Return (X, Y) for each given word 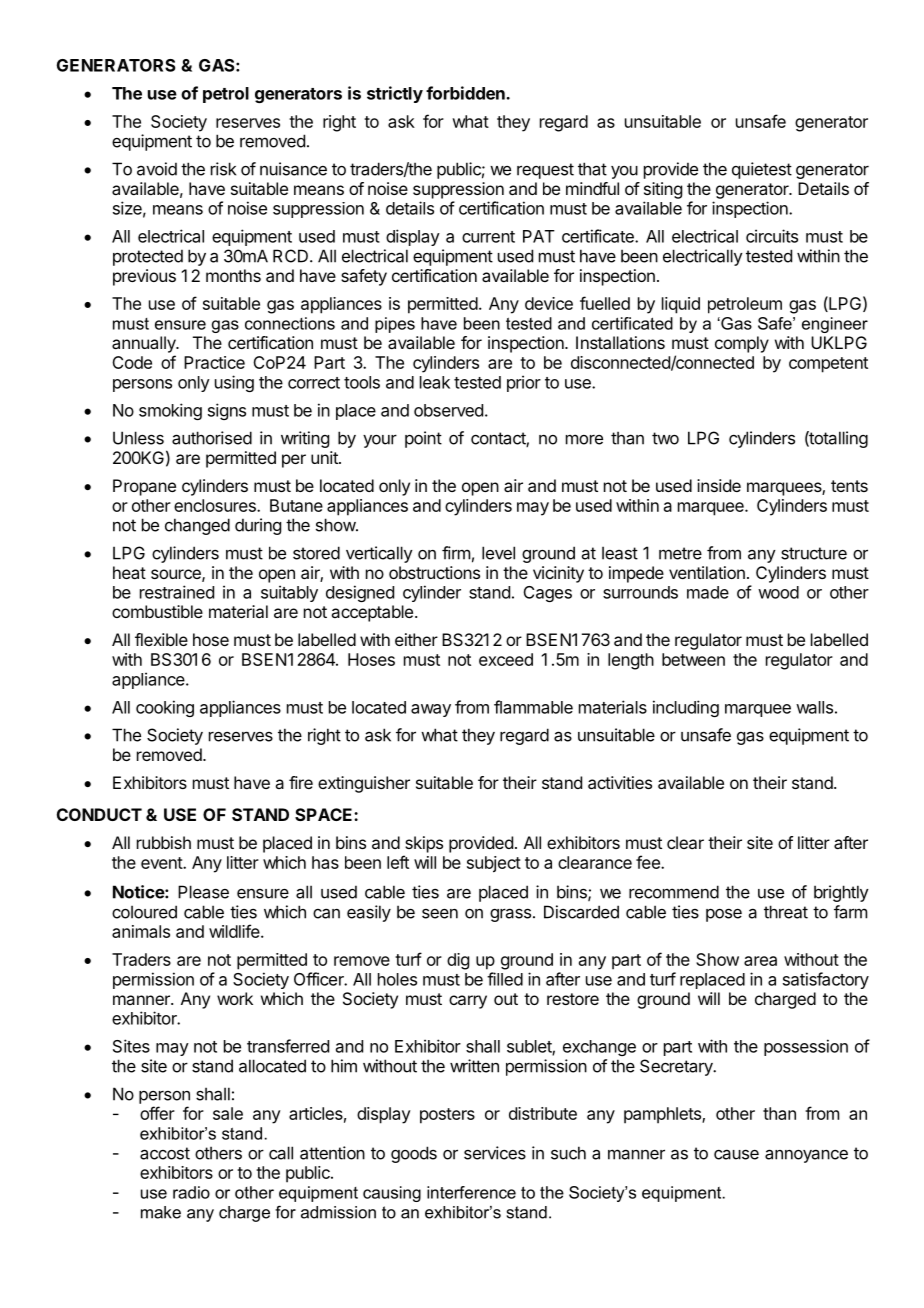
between (693, 659)
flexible (161, 639)
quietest (762, 170)
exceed (506, 659)
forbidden (466, 93)
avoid (157, 169)
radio (191, 1192)
